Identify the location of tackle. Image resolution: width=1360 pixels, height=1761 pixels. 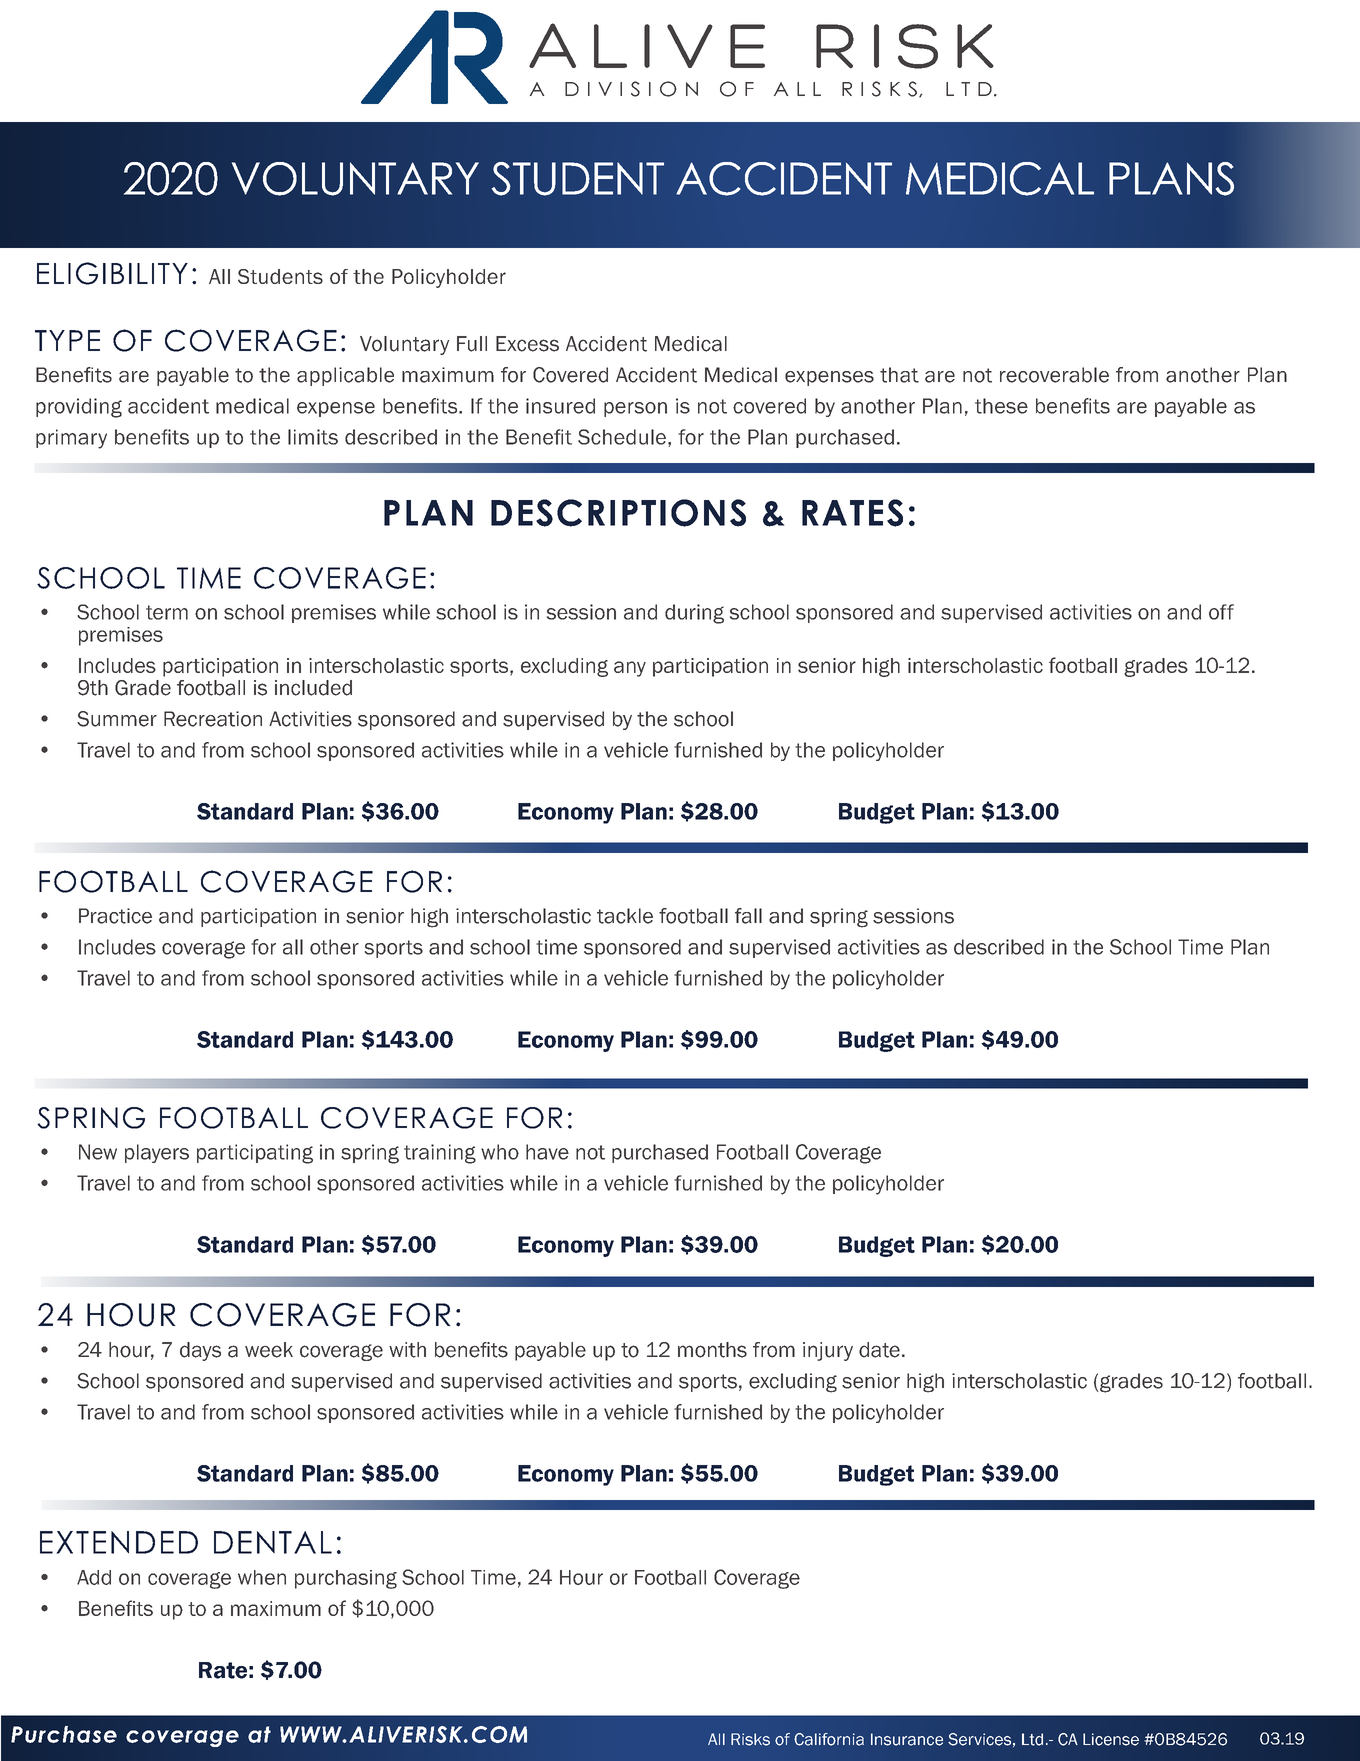
(625, 916).
